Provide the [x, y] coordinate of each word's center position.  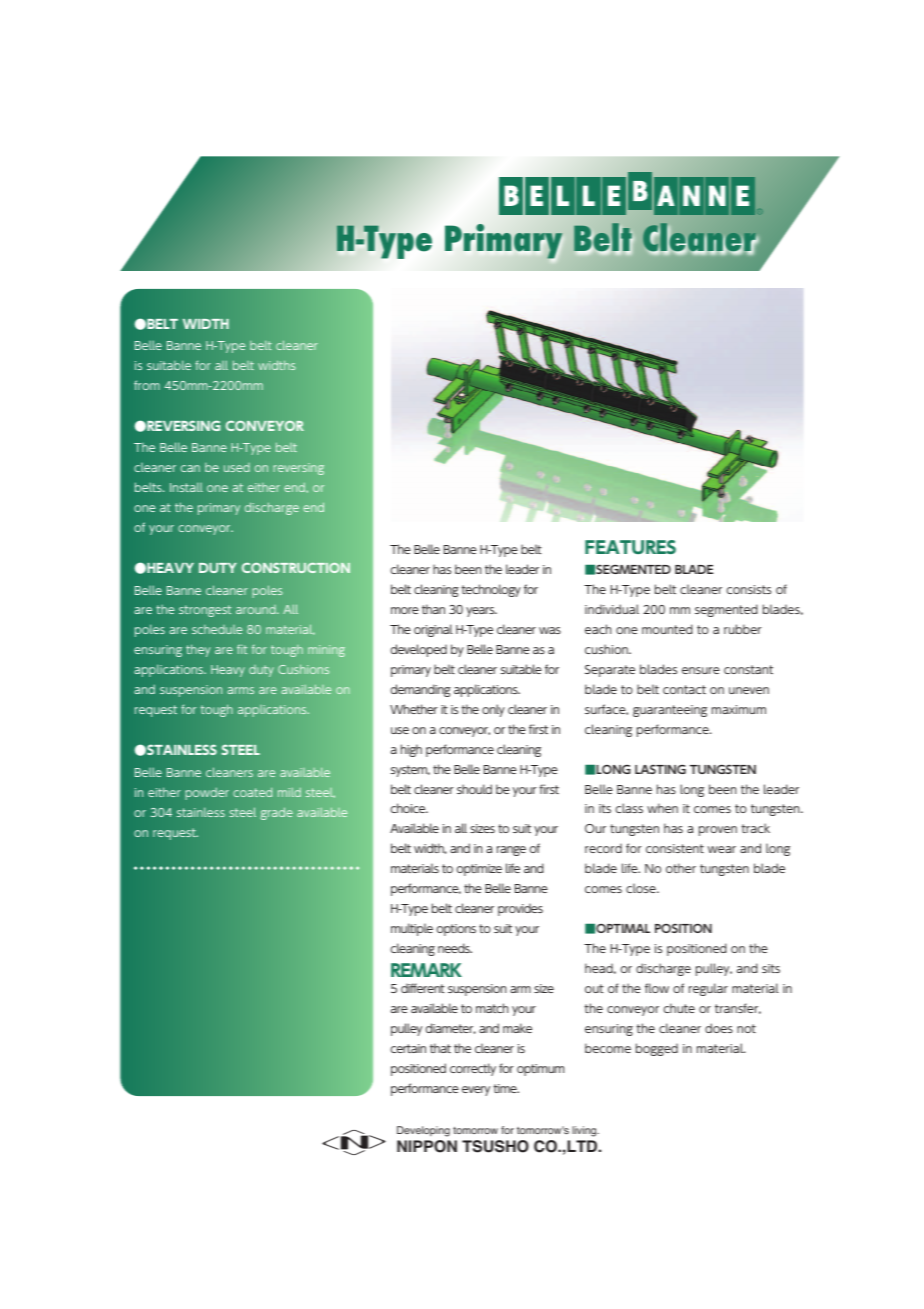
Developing [423, 1131]
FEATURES [630, 547]
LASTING [660, 769]
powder [207, 793]
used [237, 467]
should [474, 789]
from [147, 385]
